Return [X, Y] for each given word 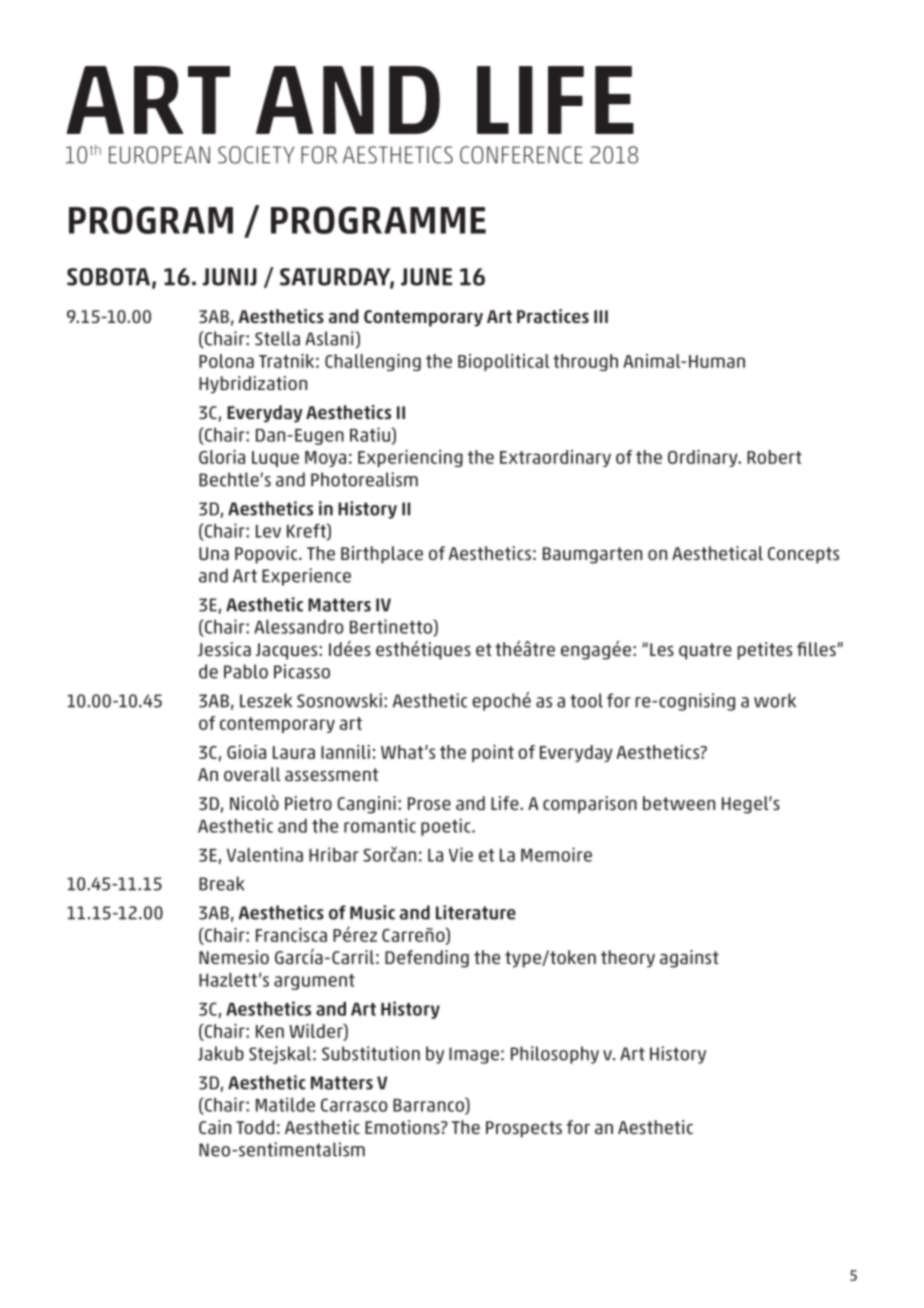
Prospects [524, 1129]
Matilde [285, 1104]
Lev [268, 531]
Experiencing [410, 458]
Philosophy [555, 1055]
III [601, 316]
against [689, 959]
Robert [774, 457]
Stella [277, 338]
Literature [476, 912]
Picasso [302, 671]
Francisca [291, 935]
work [775, 700]
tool [586, 700]
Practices [553, 316]
